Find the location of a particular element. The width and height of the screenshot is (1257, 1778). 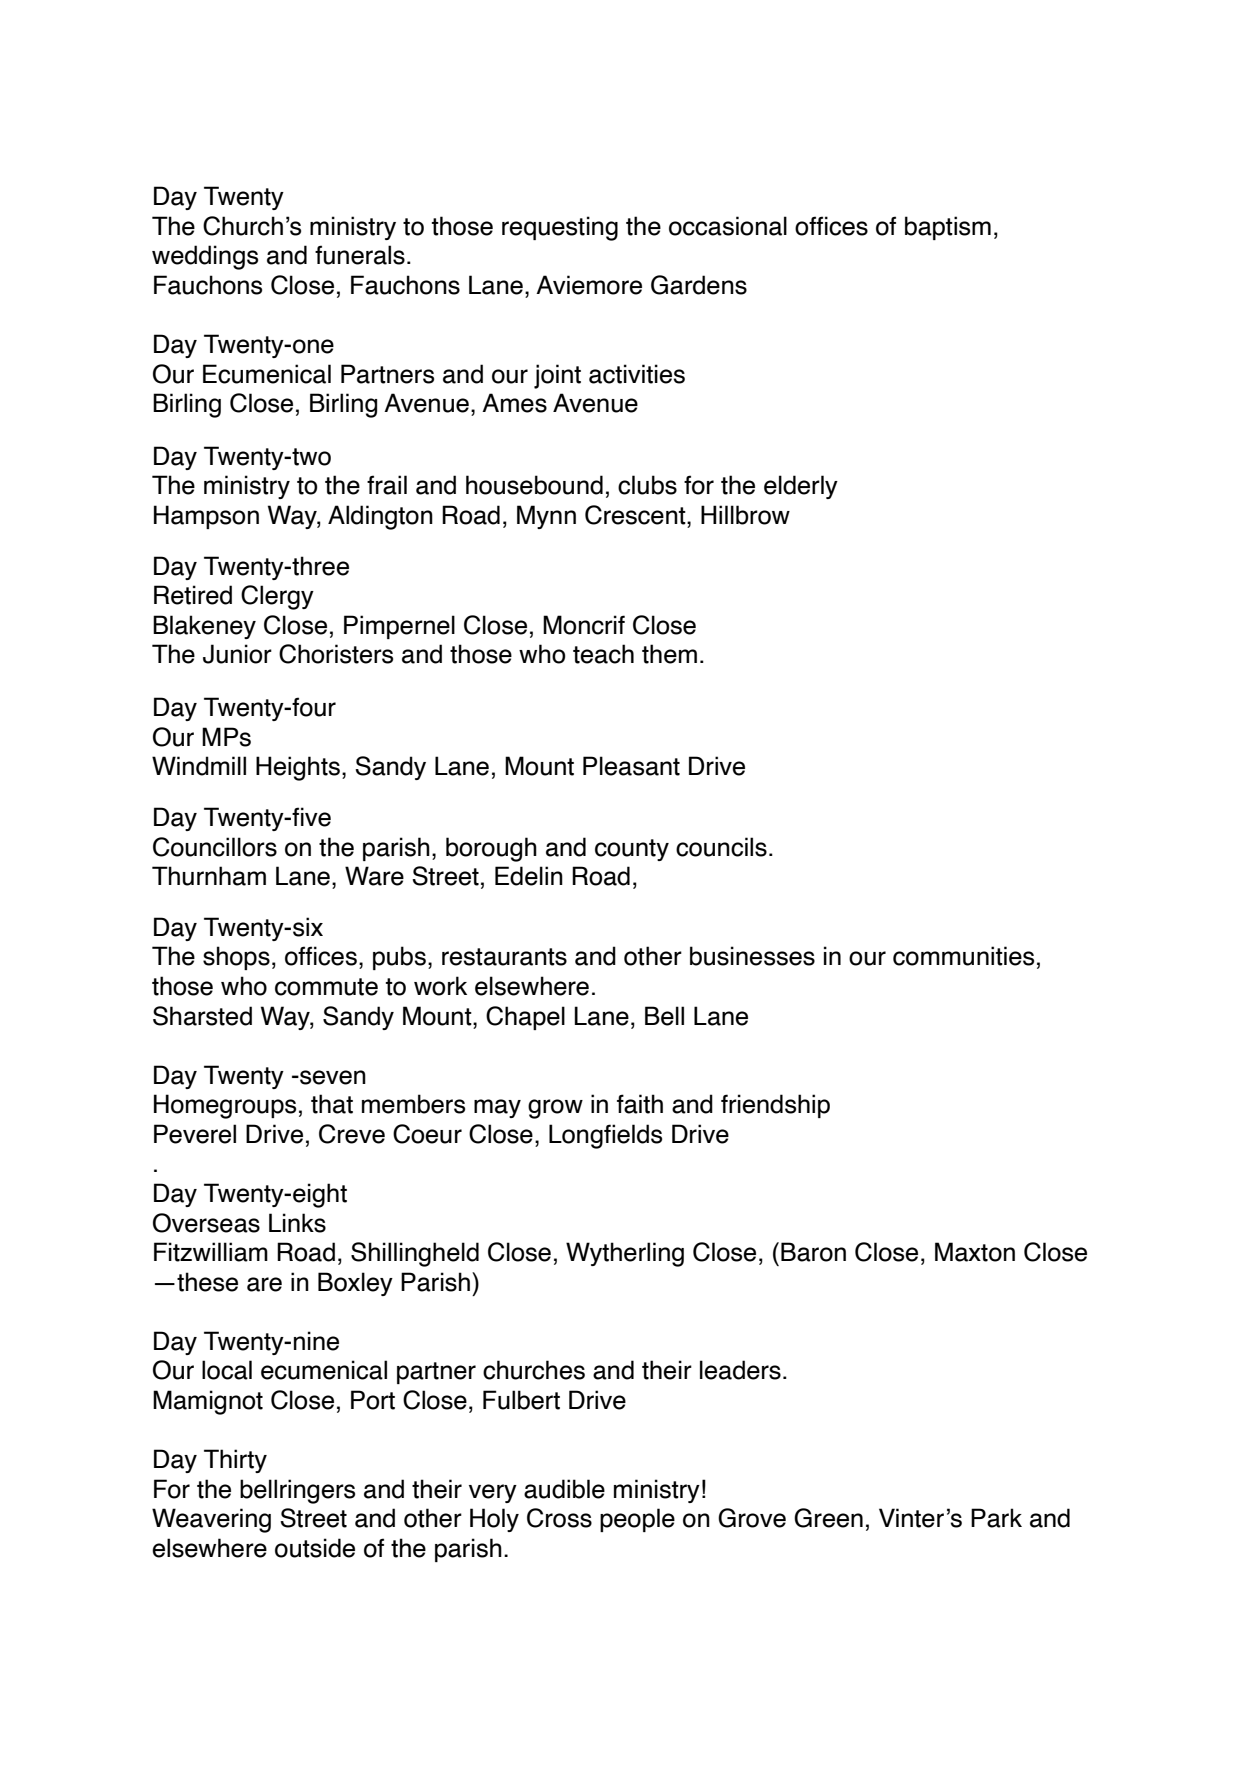

Green is located at coordinates (828, 1518).
